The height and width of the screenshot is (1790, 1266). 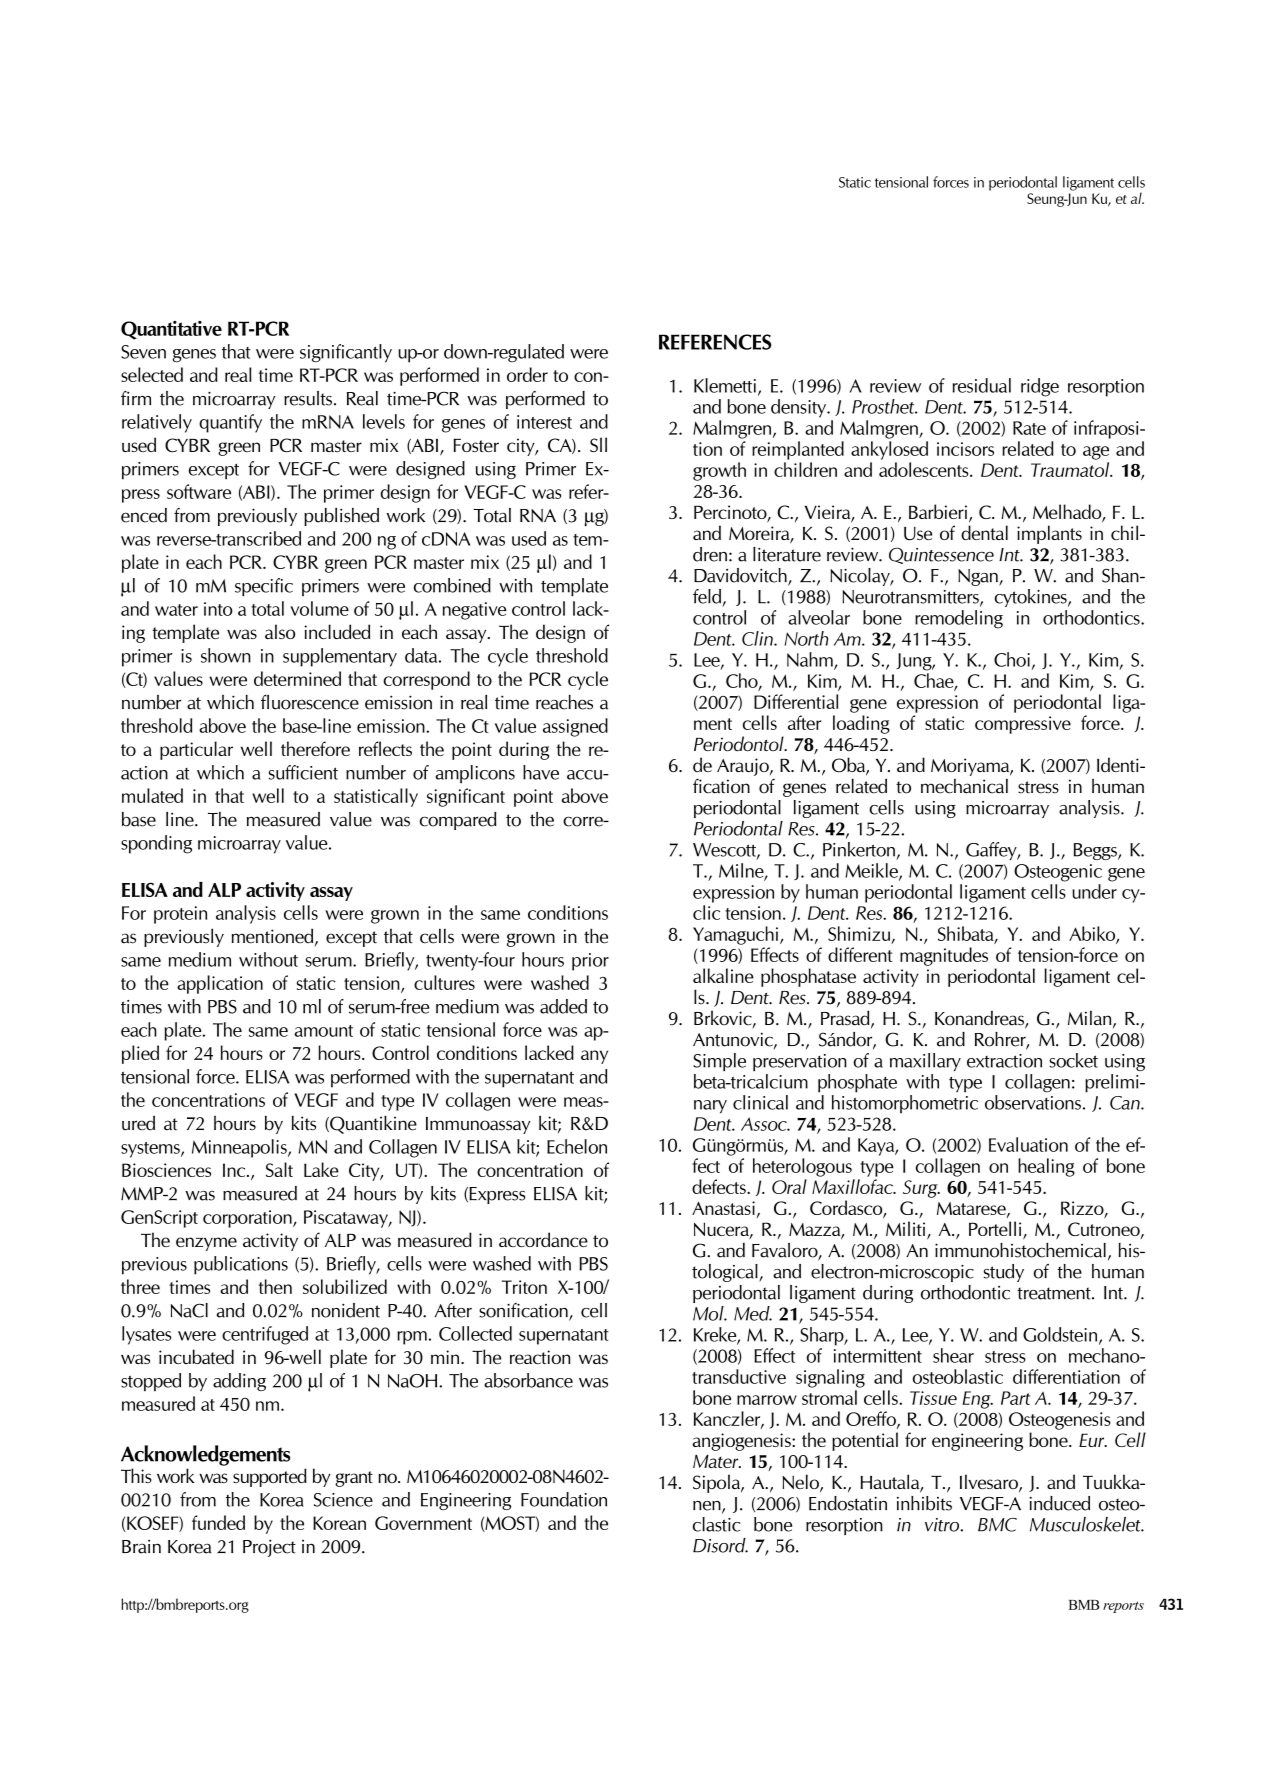 What do you see at coordinates (964, 786) in the screenshot?
I see `mechanical` at bounding box center [964, 786].
